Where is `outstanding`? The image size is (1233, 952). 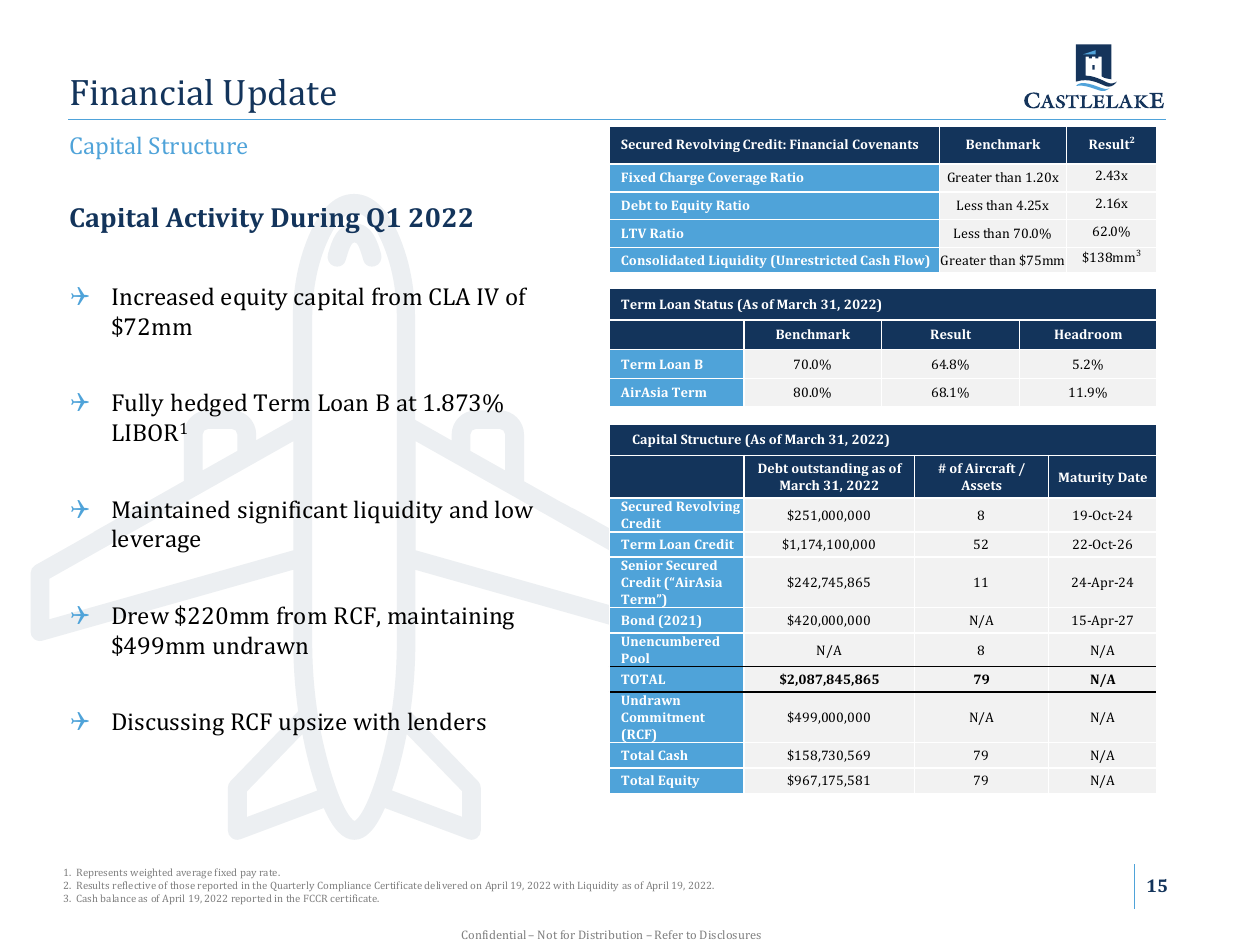
outstanding is located at coordinates (830, 469).
